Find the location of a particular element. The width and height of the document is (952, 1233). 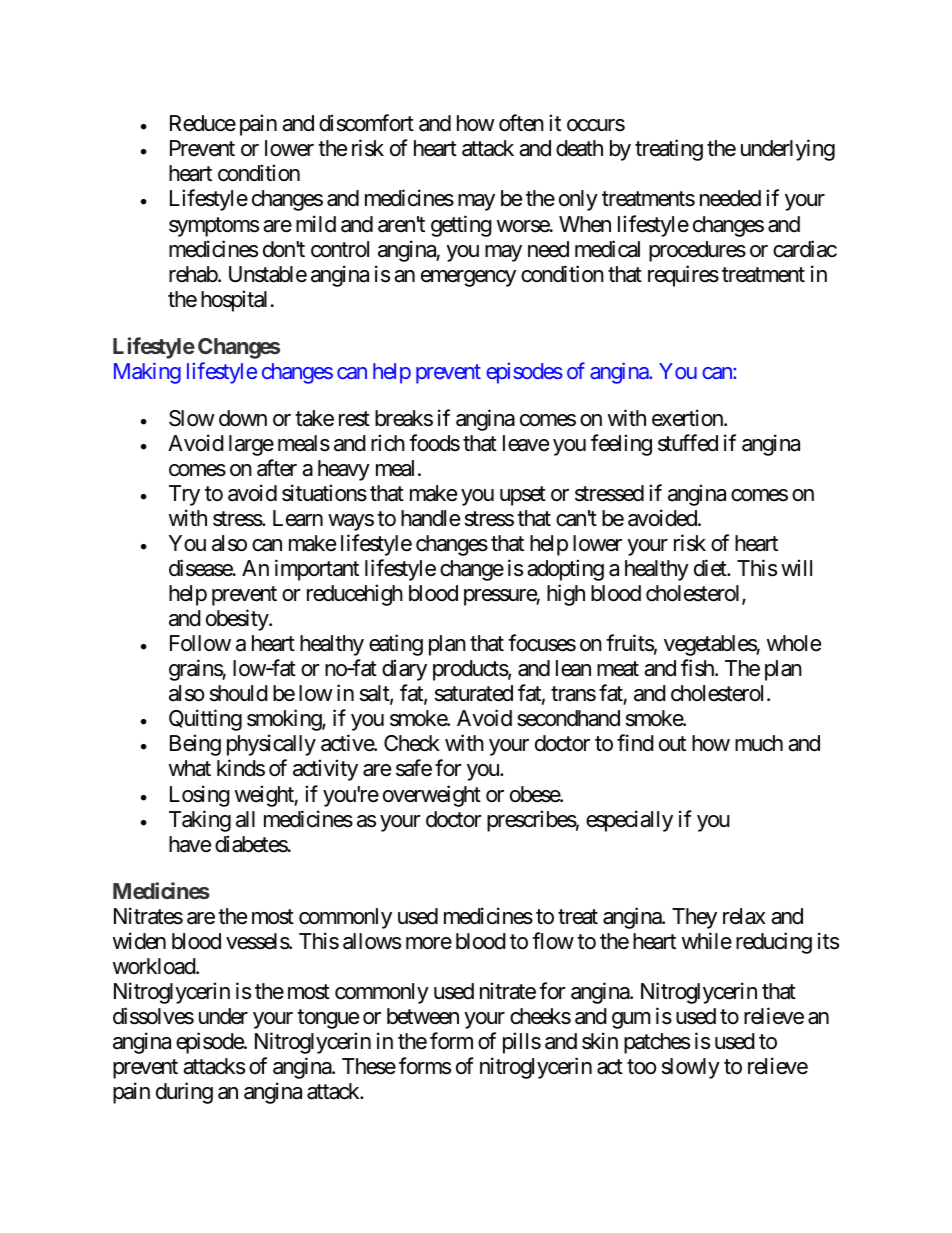

diet is located at coordinates (711, 568).
